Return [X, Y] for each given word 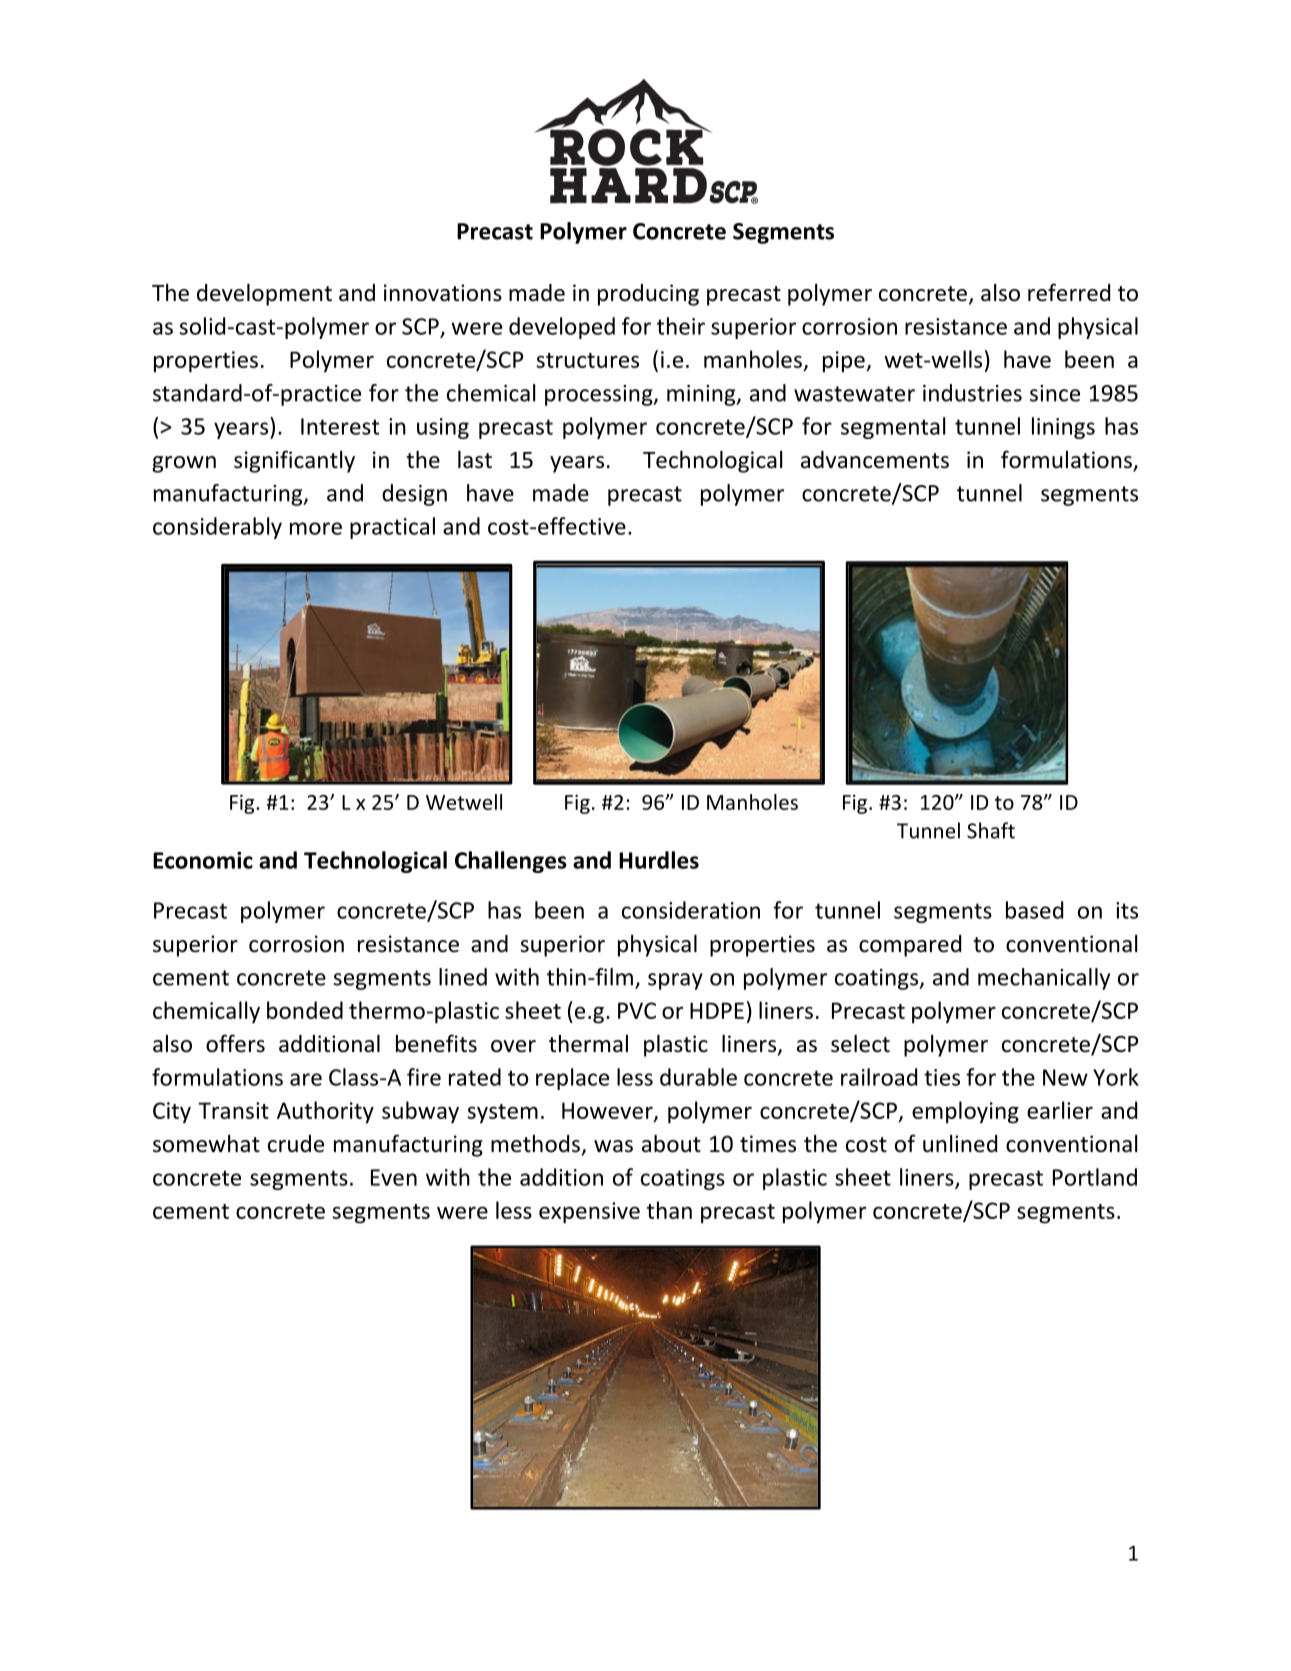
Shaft [991, 830]
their [681, 326]
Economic [203, 860]
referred [1069, 292]
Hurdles [659, 860]
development [264, 294]
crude [296, 1144]
